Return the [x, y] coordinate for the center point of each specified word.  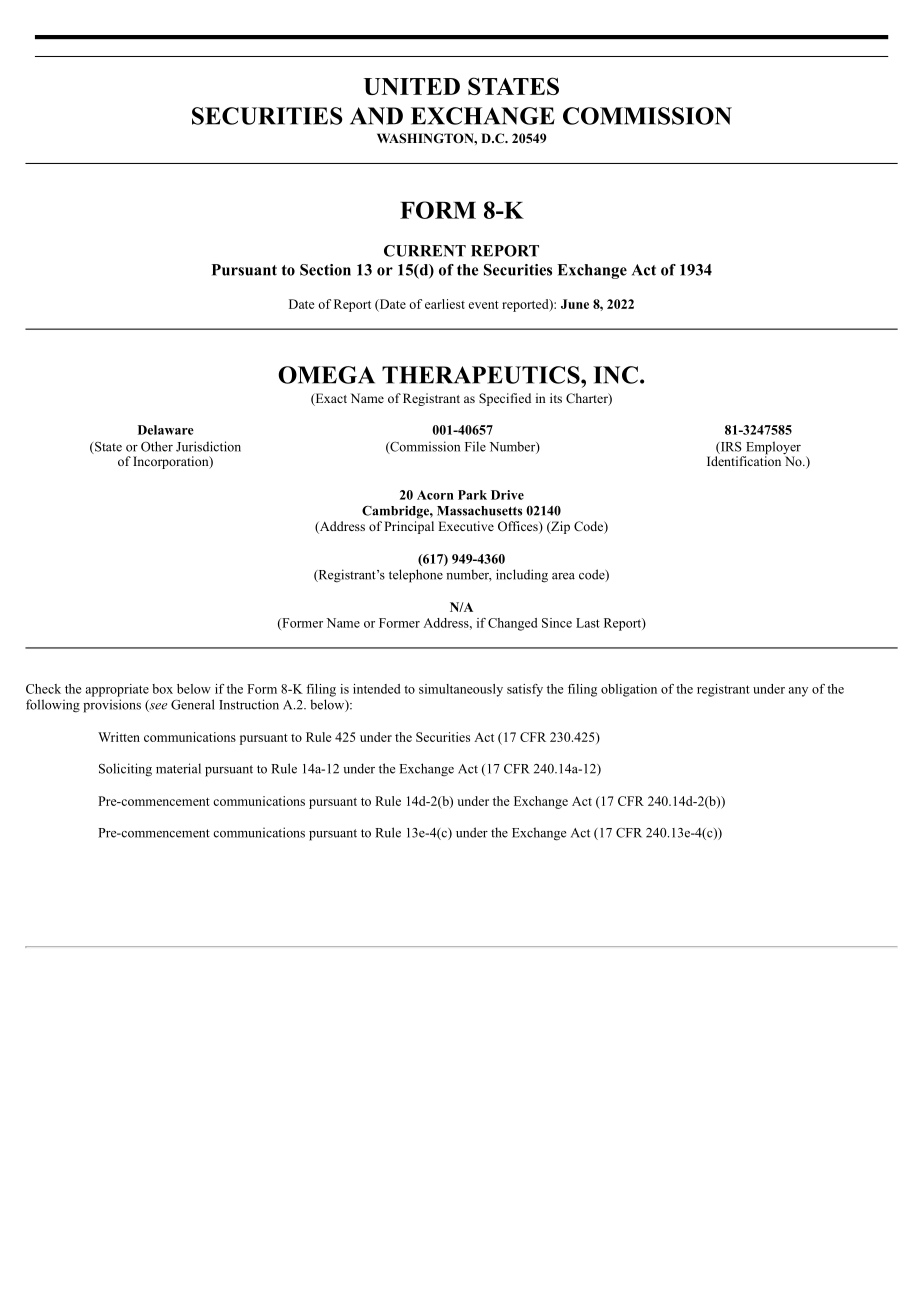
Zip [559, 527]
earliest [445, 304]
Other [157, 446]
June [575, 304]
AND [376, 116]
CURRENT [425, 251]
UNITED [412, 86]
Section [325, 270]
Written [119, 737]
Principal [409, 527]
